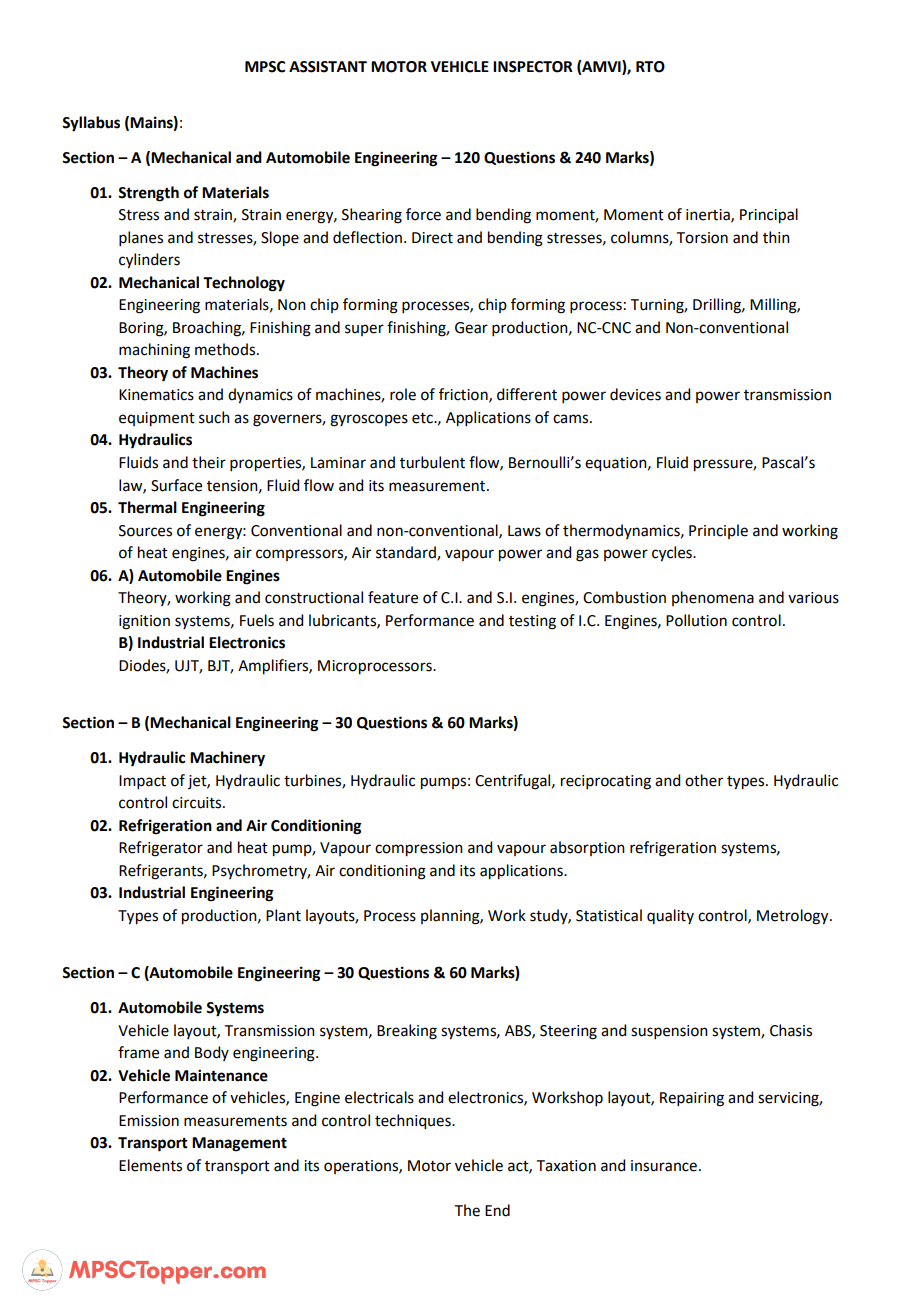  I want to click on turbulent, so click(432, 462).
